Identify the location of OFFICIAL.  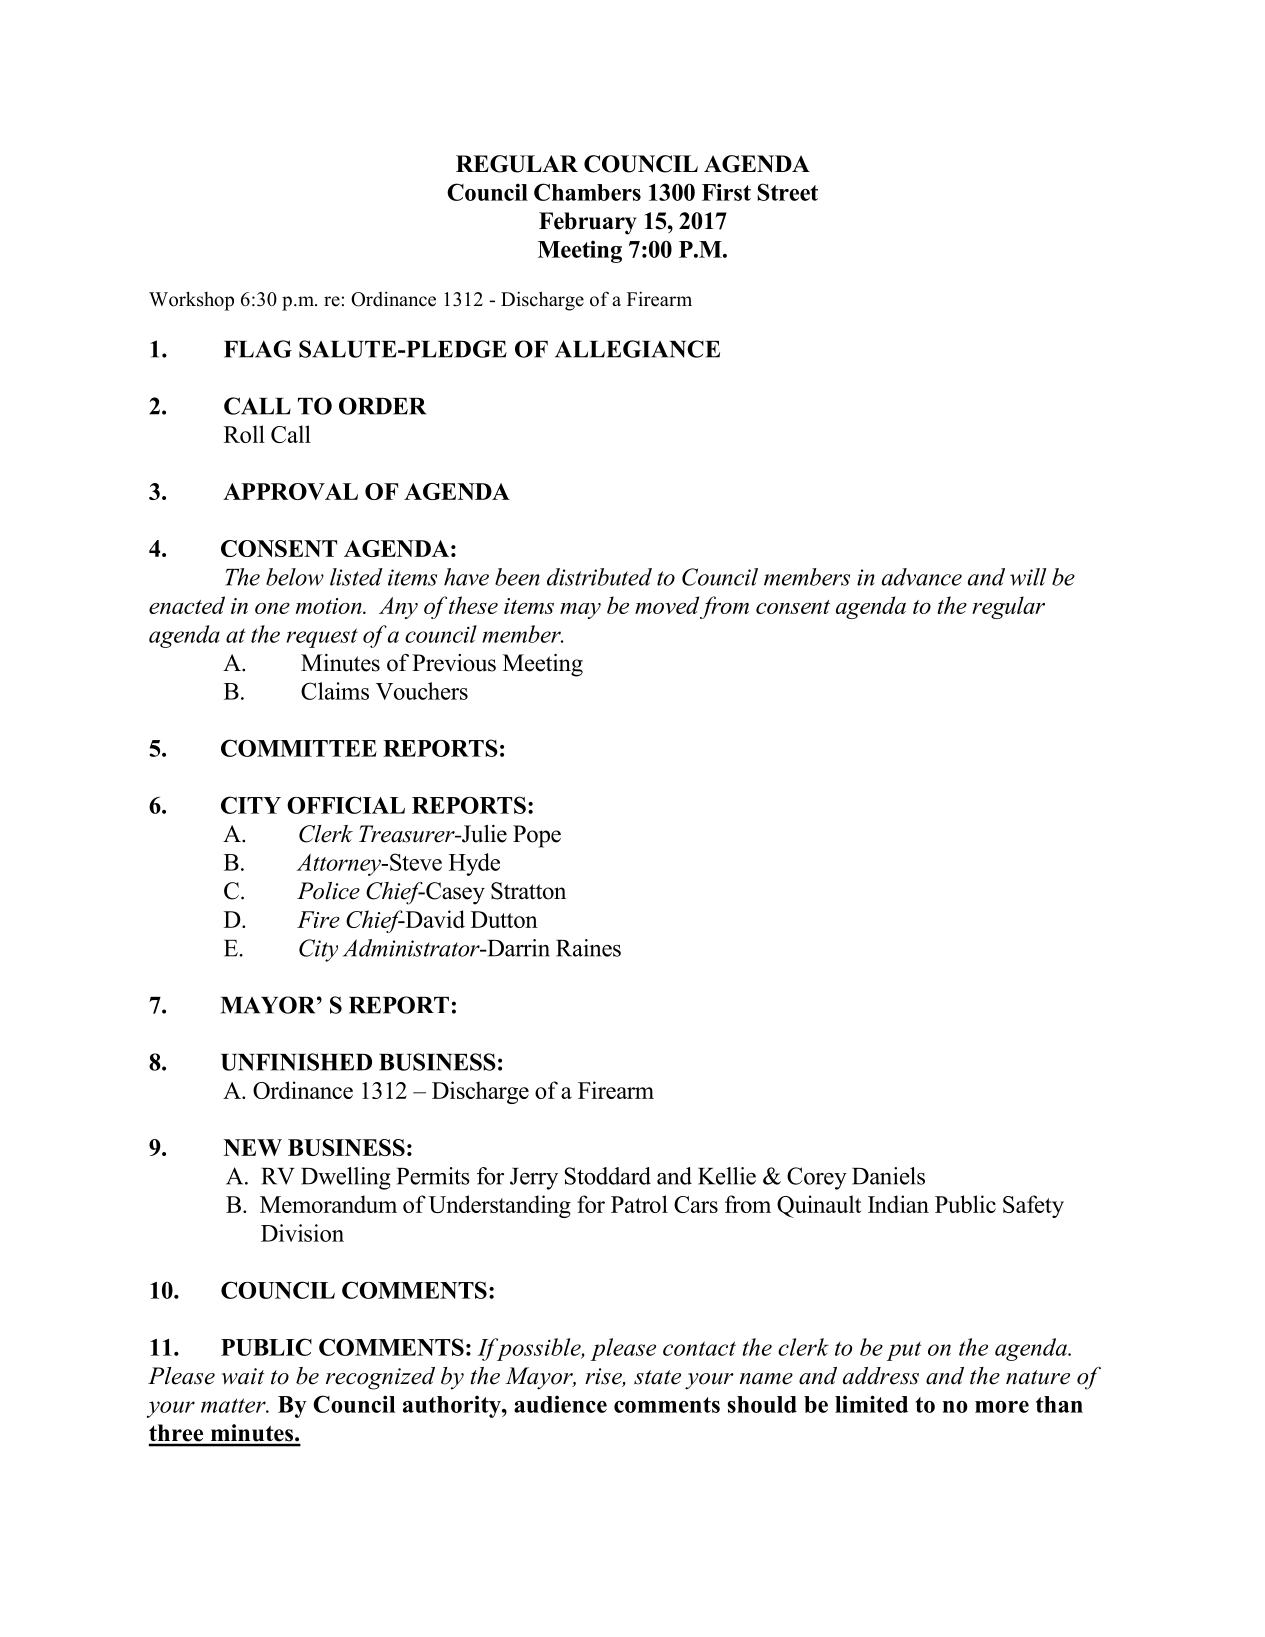
(346, 805).
